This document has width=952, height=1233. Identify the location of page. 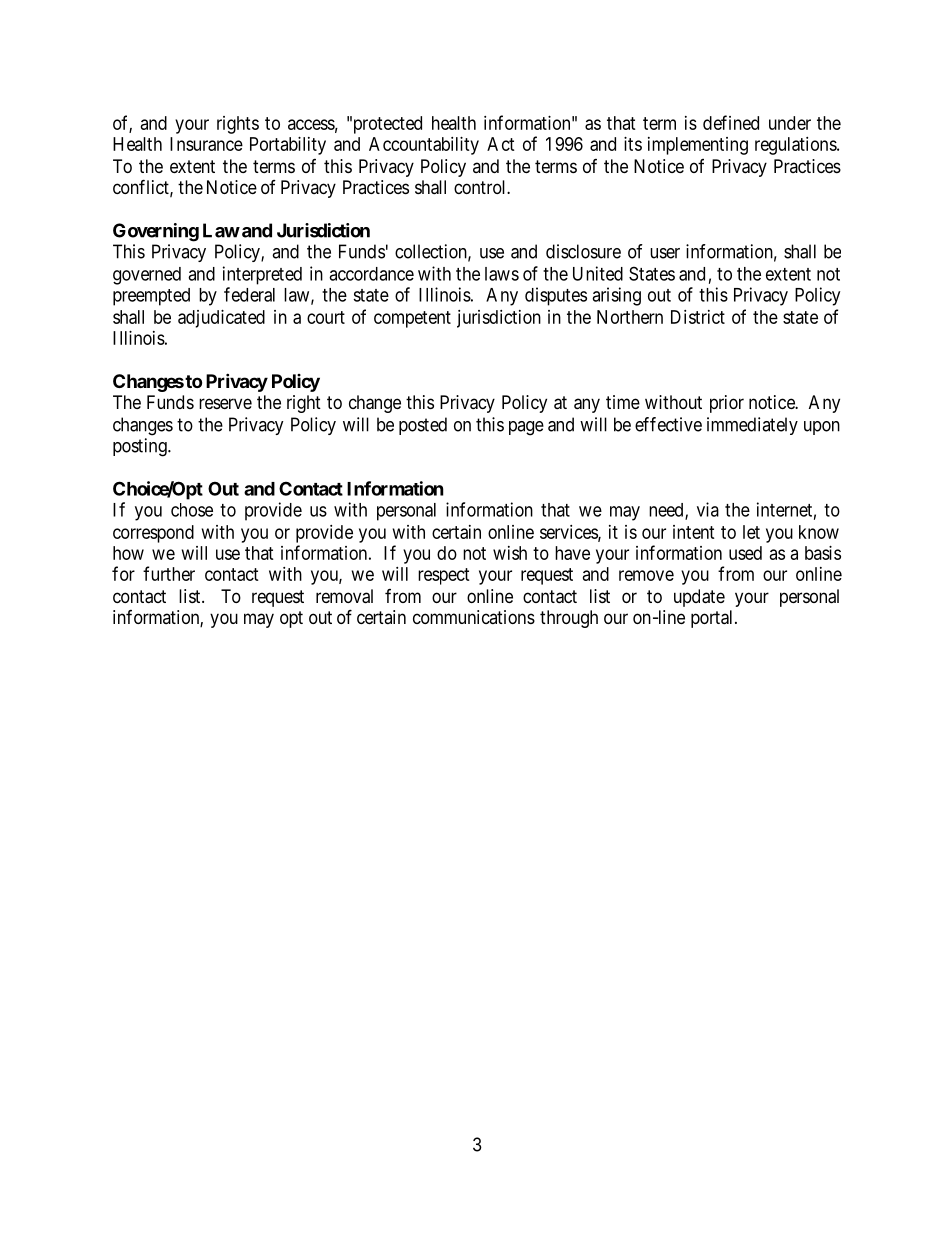
(526, 428).
